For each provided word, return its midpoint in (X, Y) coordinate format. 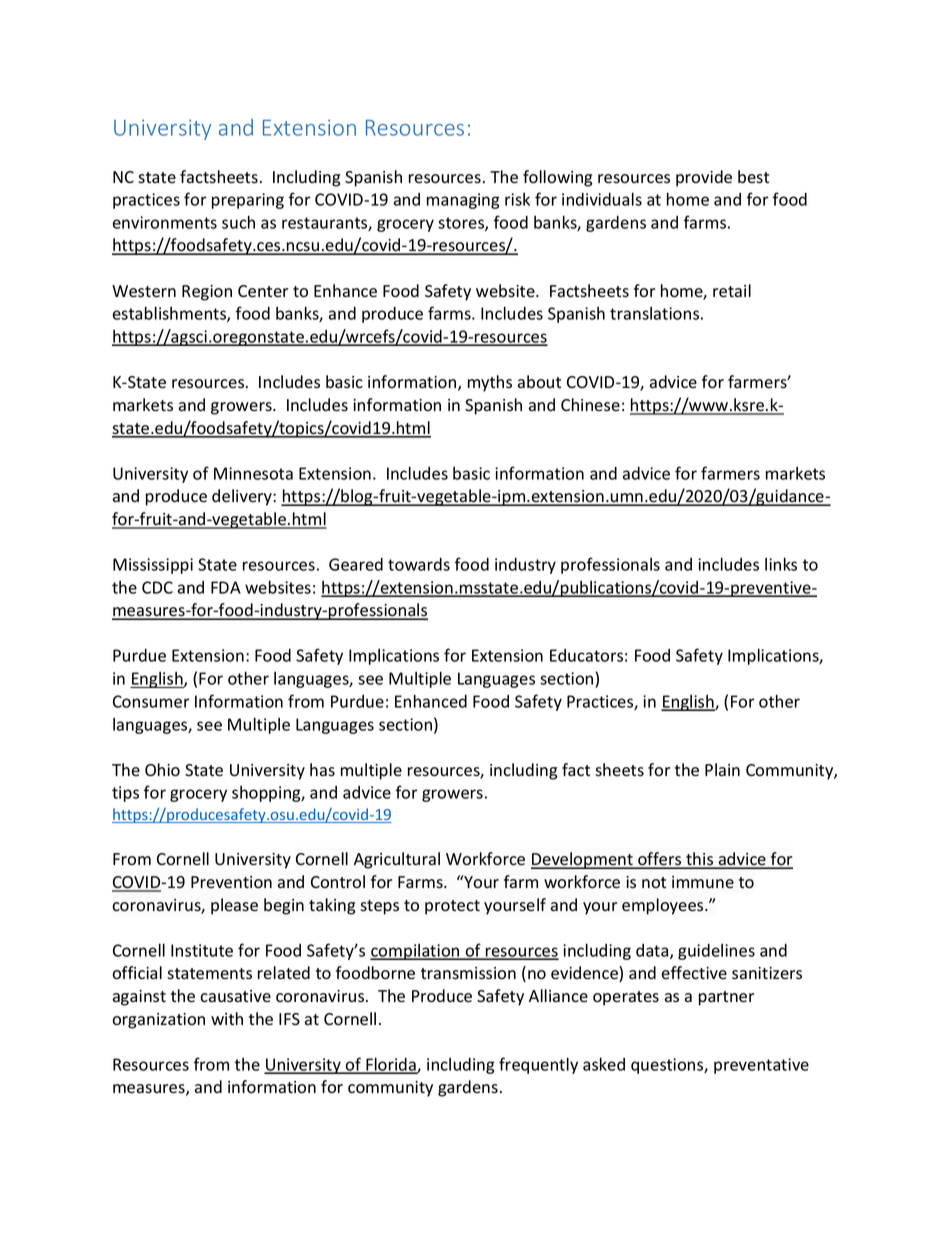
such (238, 222)
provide (704, 178)
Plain (722, 770)
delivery (243, 497)
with (227, 1018)
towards (419, 564)
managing (463, 201)
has (322, 770)
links (781, 564)
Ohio (162, 770)
